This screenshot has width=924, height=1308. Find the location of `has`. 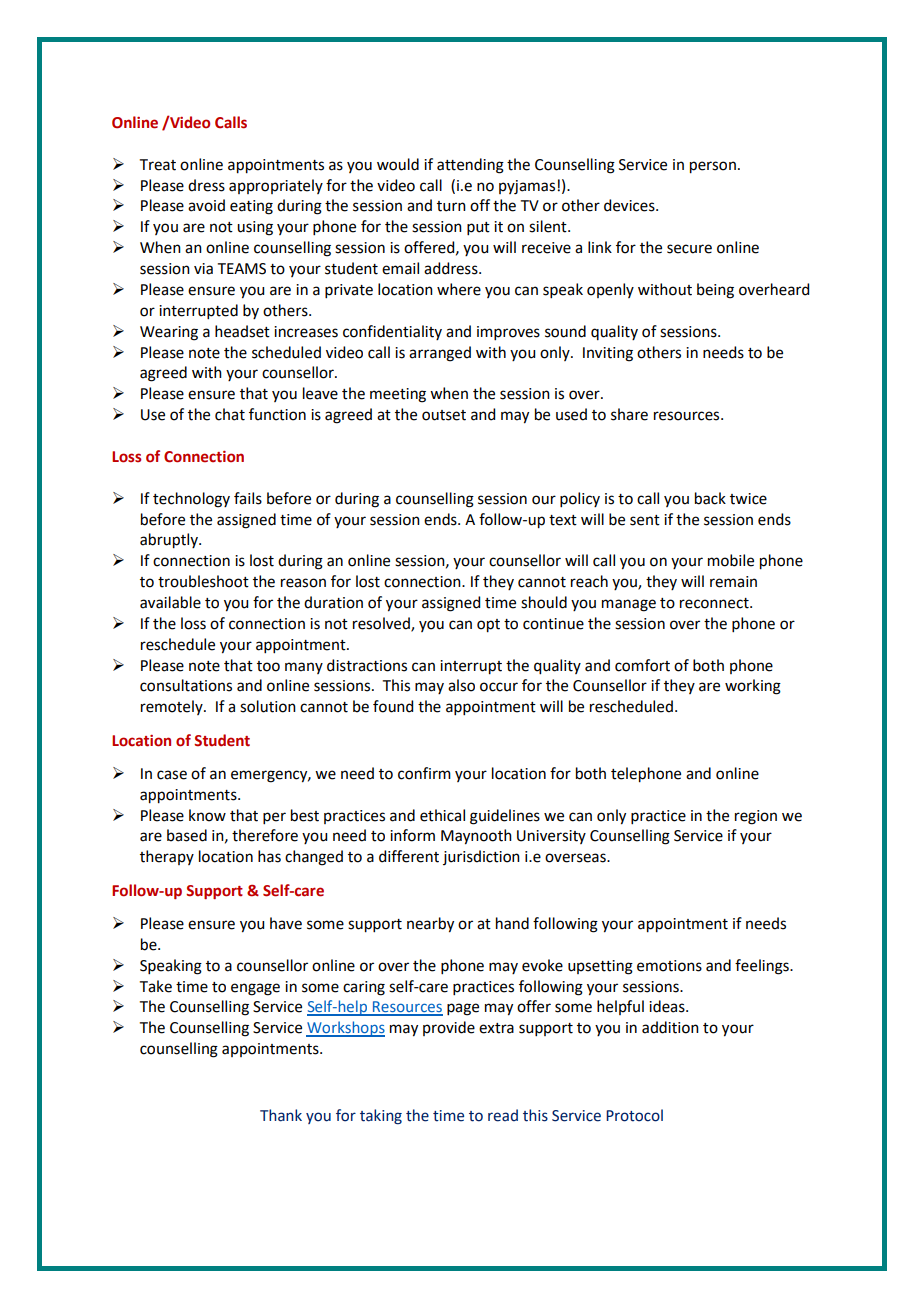

has is located at coordinates (269, 856).
